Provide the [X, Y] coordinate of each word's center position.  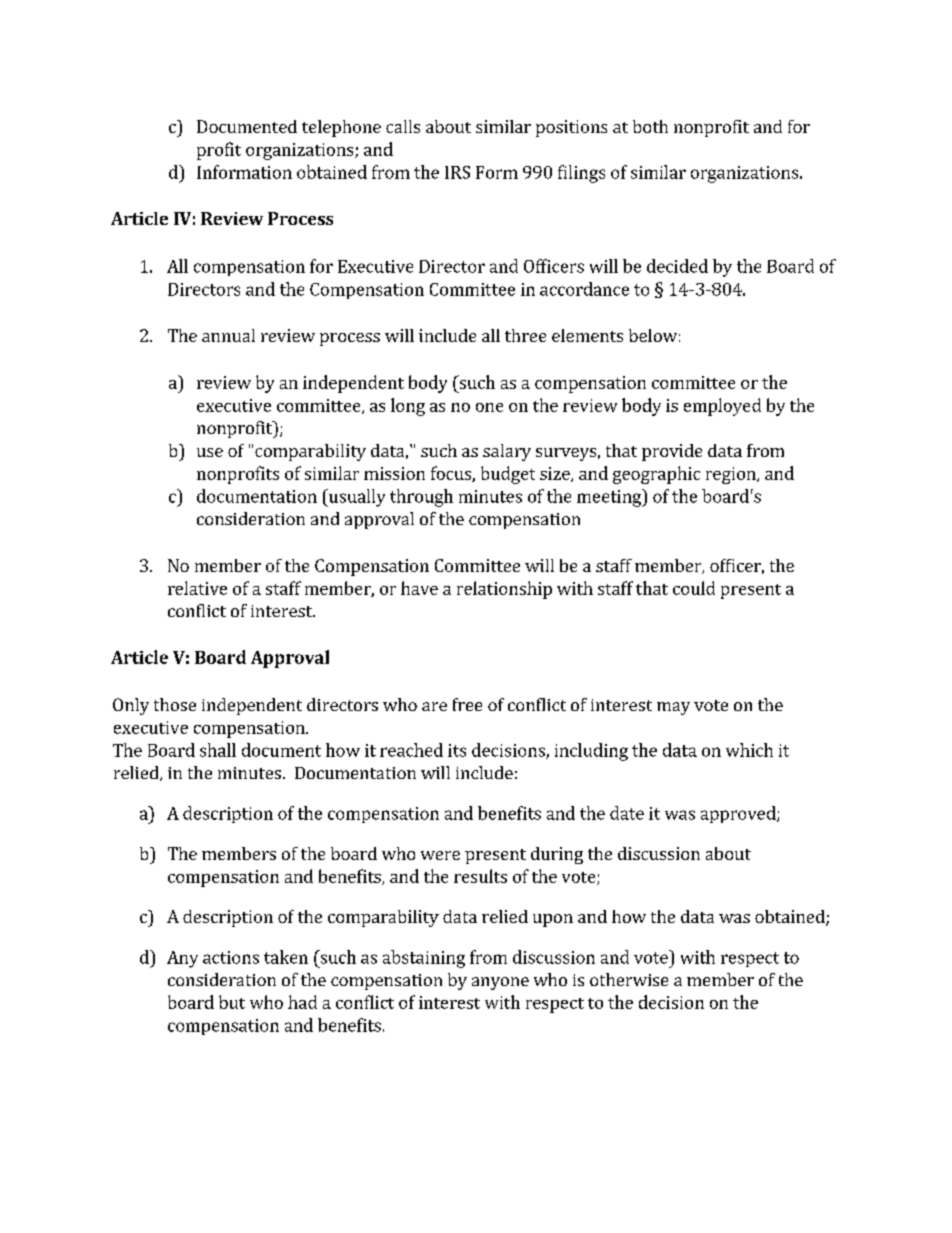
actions [231, 957]
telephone [341, 128]
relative [197, 588]
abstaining [424, 959]
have [419, 588]
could [694, 588]
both [650, 126]
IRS [457, 172]
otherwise [629, 979]
